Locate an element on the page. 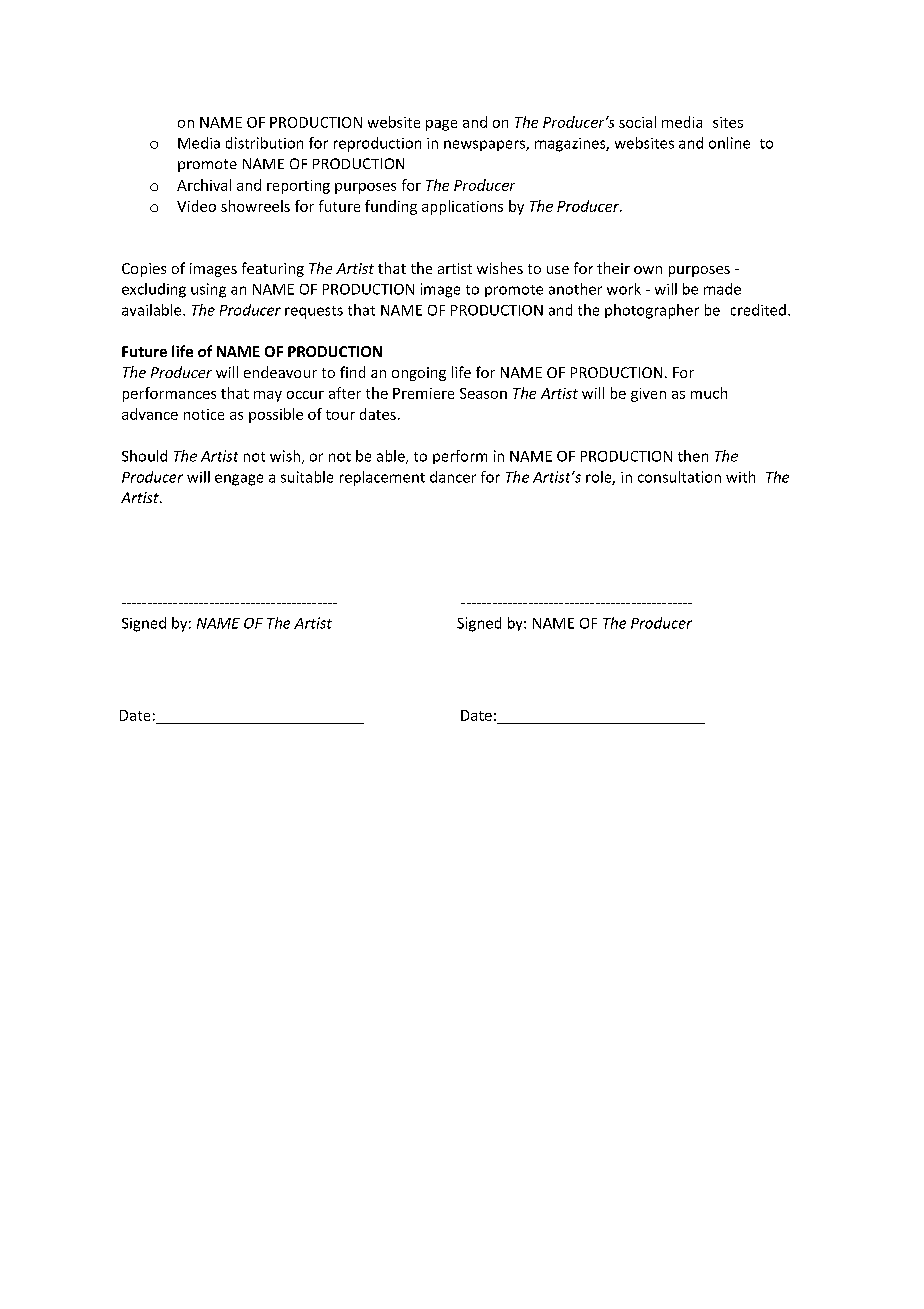 The height and width of the image is (1309, 924). page is located at coordinates (441, 125).
